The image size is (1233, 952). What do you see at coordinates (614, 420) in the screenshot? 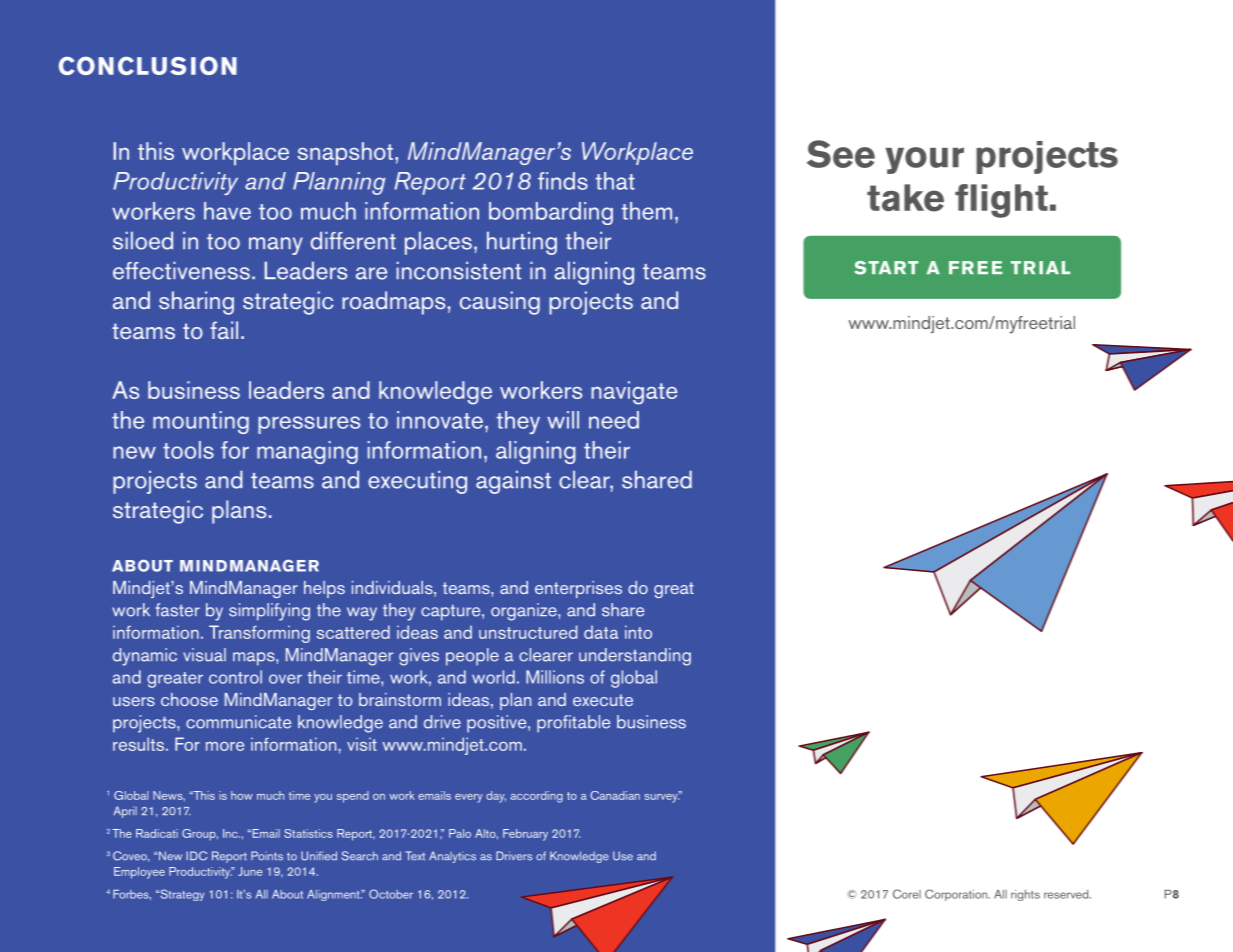
I see `need` at bounding box center [614, 420].
